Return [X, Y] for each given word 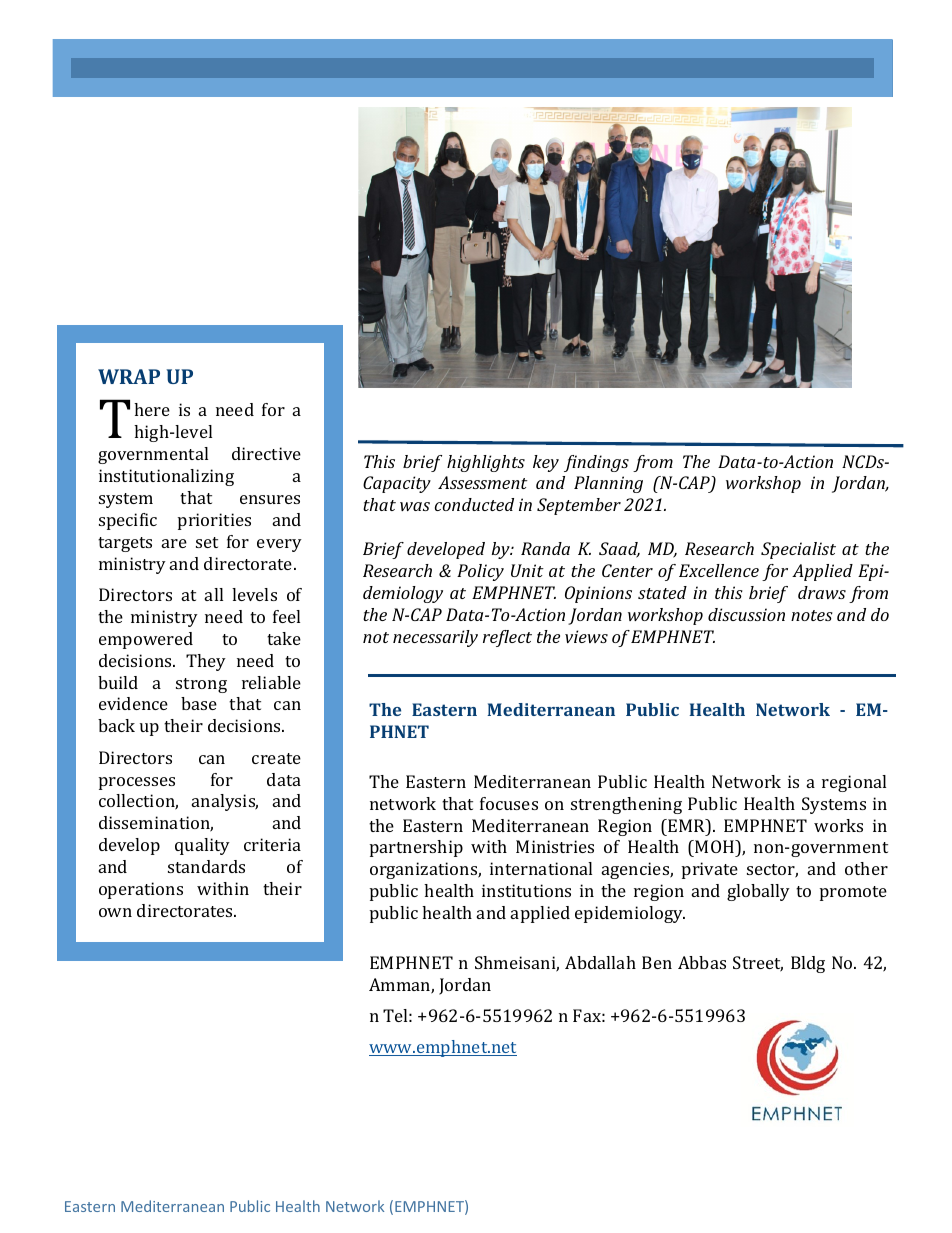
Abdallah [600, 962]
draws [822, 592]
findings [596, 463]
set [207, 542]
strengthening [626, 805]
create [276, 758]
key [546, 463]
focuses [509, 803]
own [115, 912]
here [152, 409]
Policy [480, 572]
